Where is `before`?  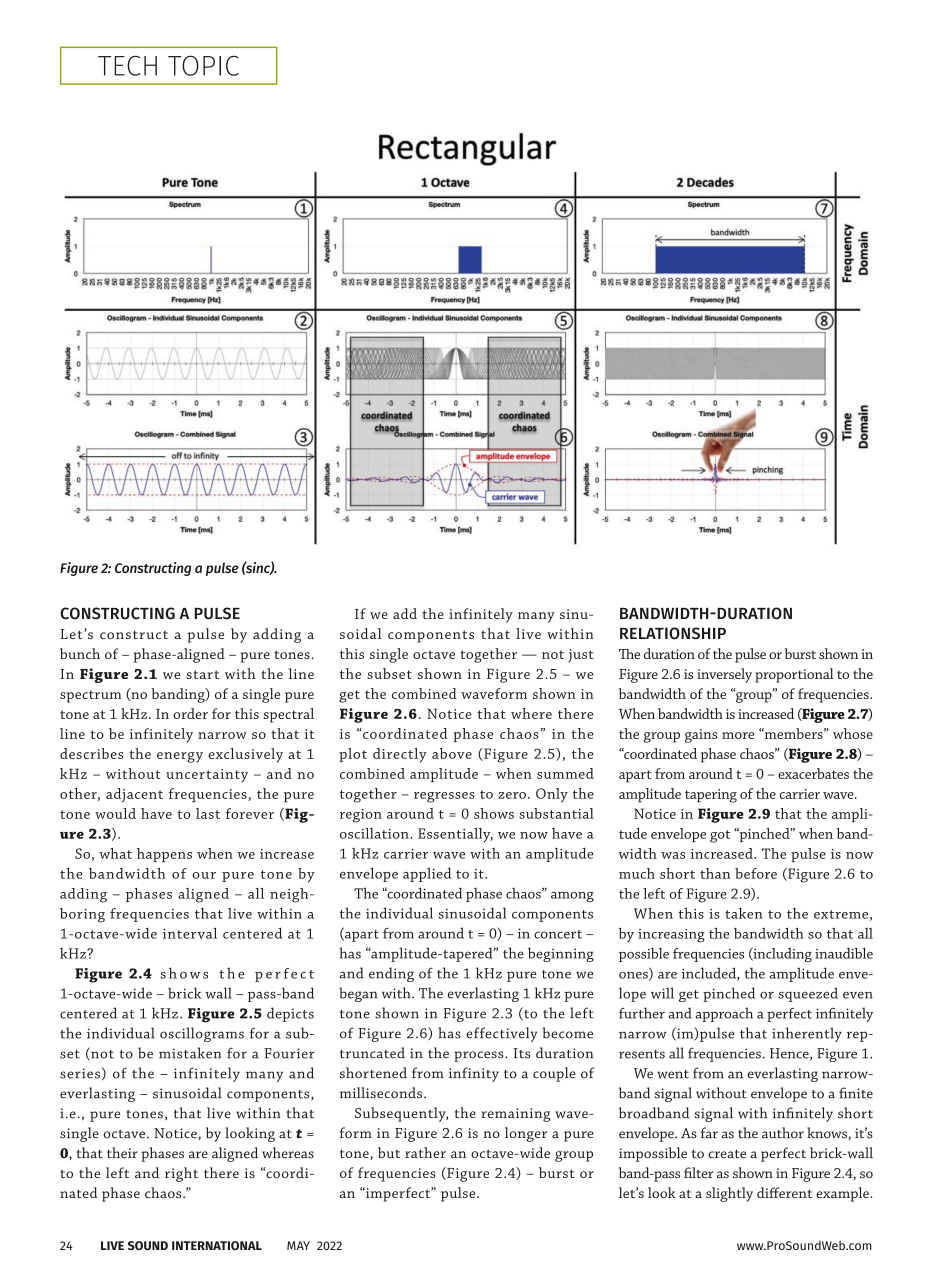 before is located at coordinates (756, 873).
